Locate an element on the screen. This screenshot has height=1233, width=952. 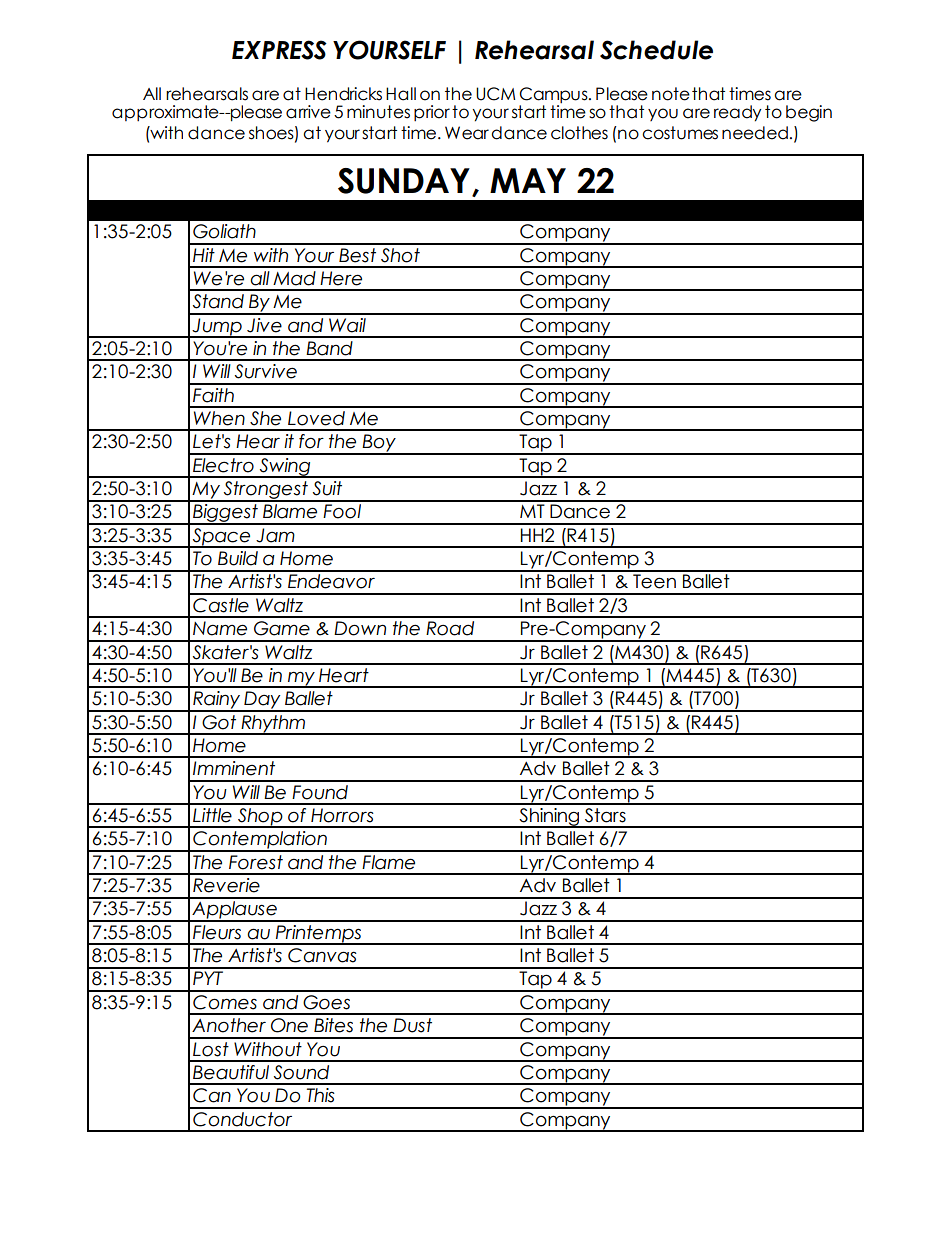
Teen is located at coordinates (654, 581).
